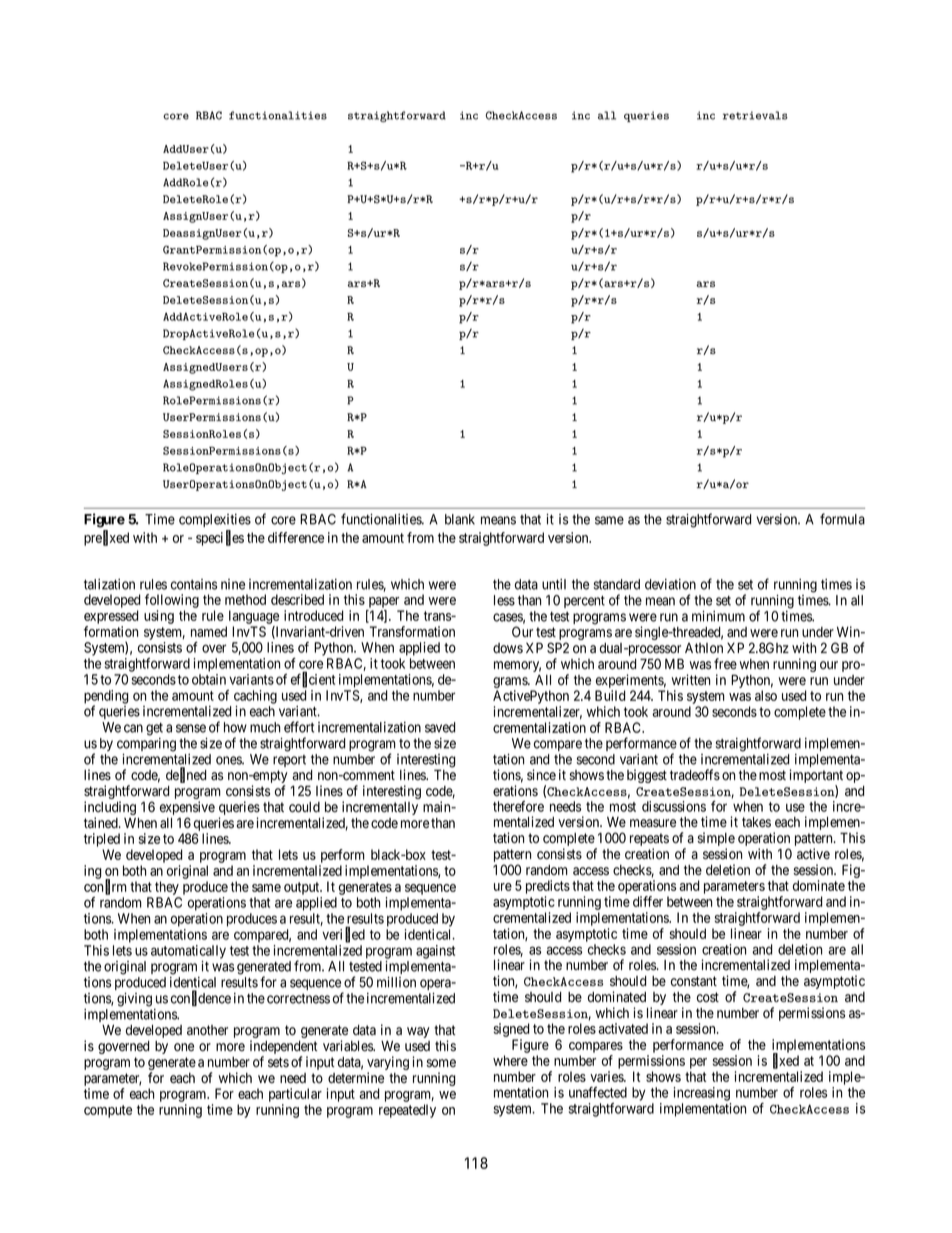  Describe the element at coordinates (187, 809) in the page. I see `expensive` at that location.
